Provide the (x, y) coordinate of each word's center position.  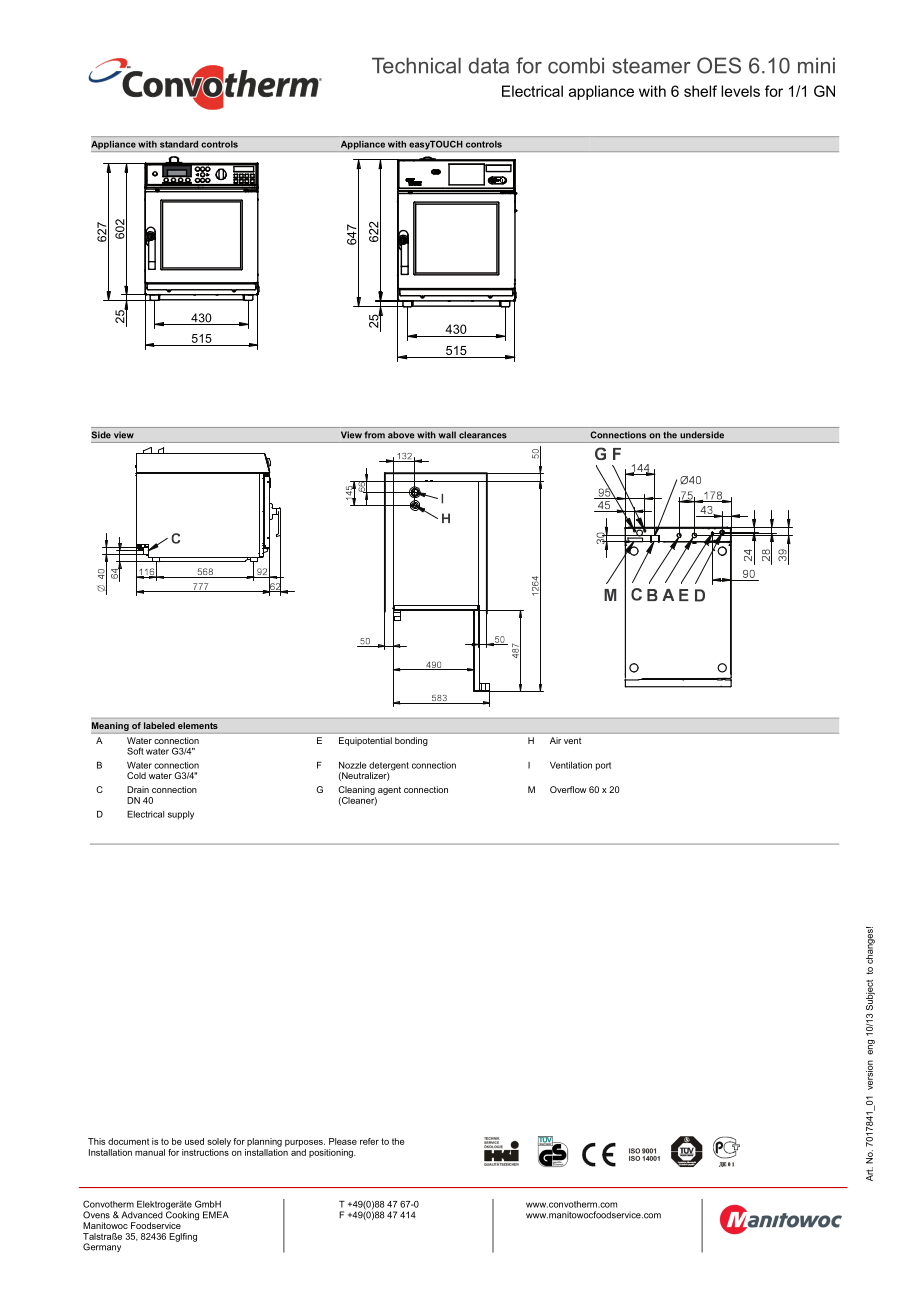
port (603, 766)
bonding (411, 741)
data (489, 65)
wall (447, 434)
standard (179, 144)
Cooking (182, 1216)
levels (740, 91)
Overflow (568, 789)
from (375, 434)
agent (389, 791)
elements (198, 725)
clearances (483, 434)
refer (369, 1141)
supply (181, 815)
